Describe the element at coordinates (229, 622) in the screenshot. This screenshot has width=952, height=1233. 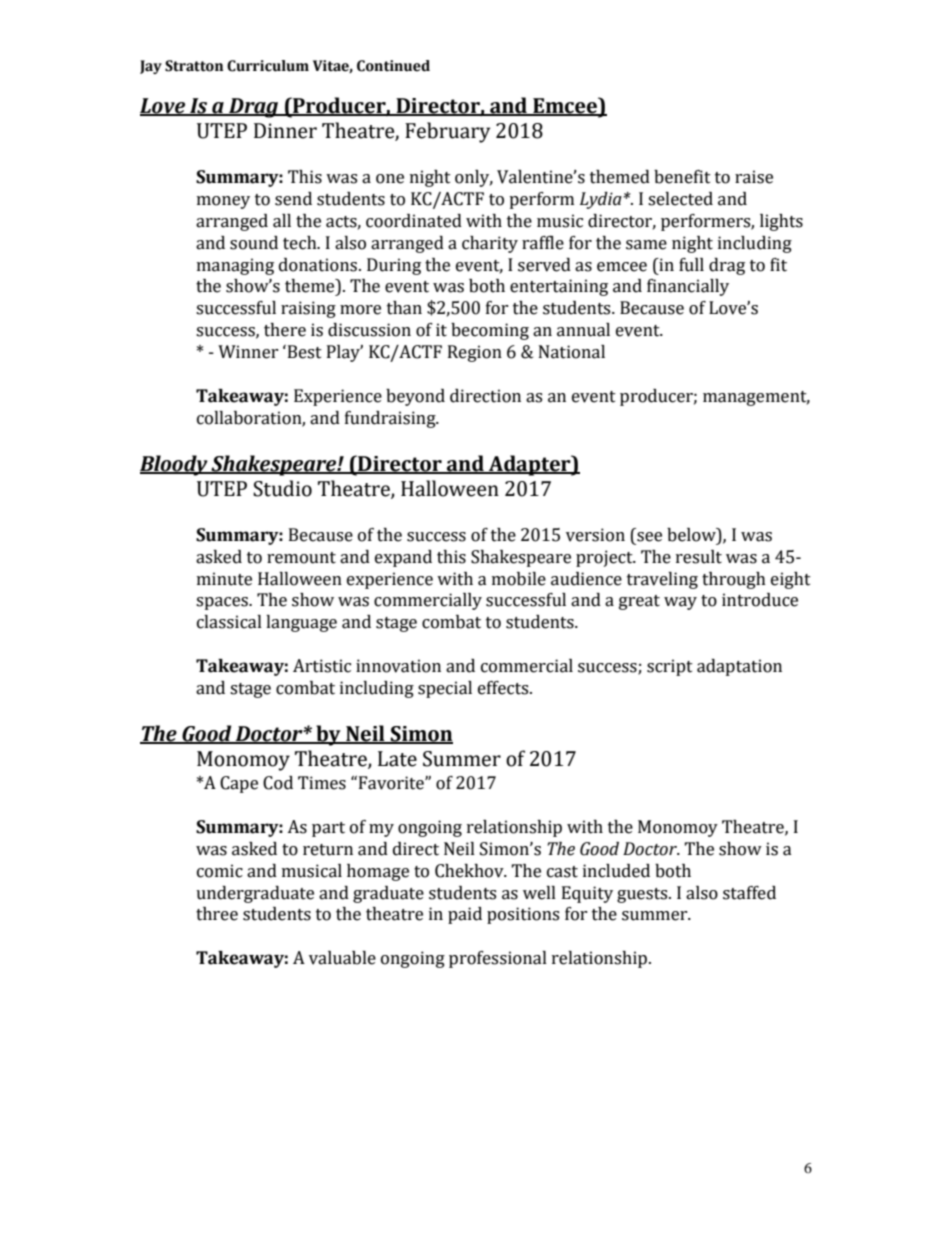
I see `classical` at that location.
